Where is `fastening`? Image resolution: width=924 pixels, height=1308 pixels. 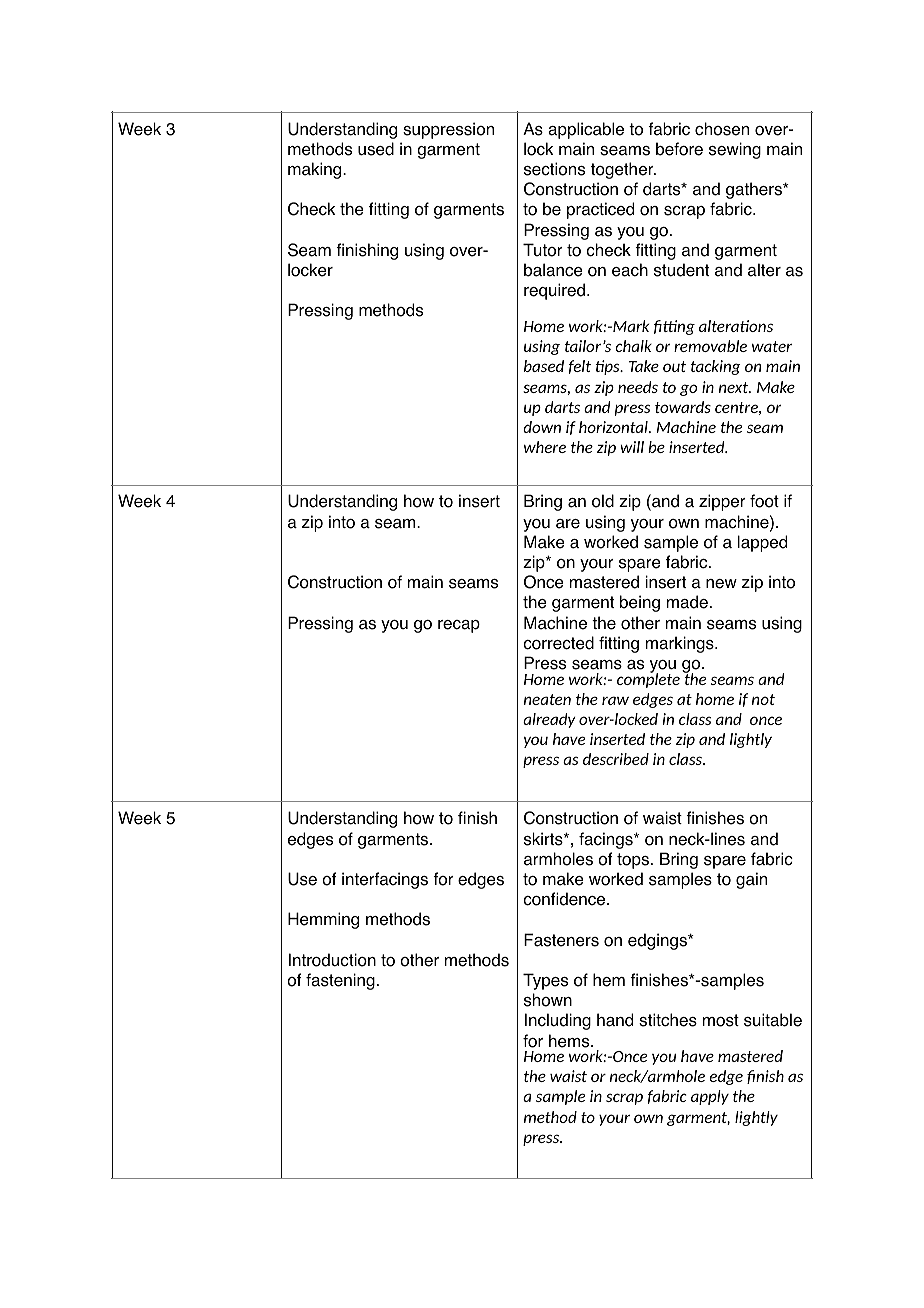 fastening is located at coordinates (340, 981).
